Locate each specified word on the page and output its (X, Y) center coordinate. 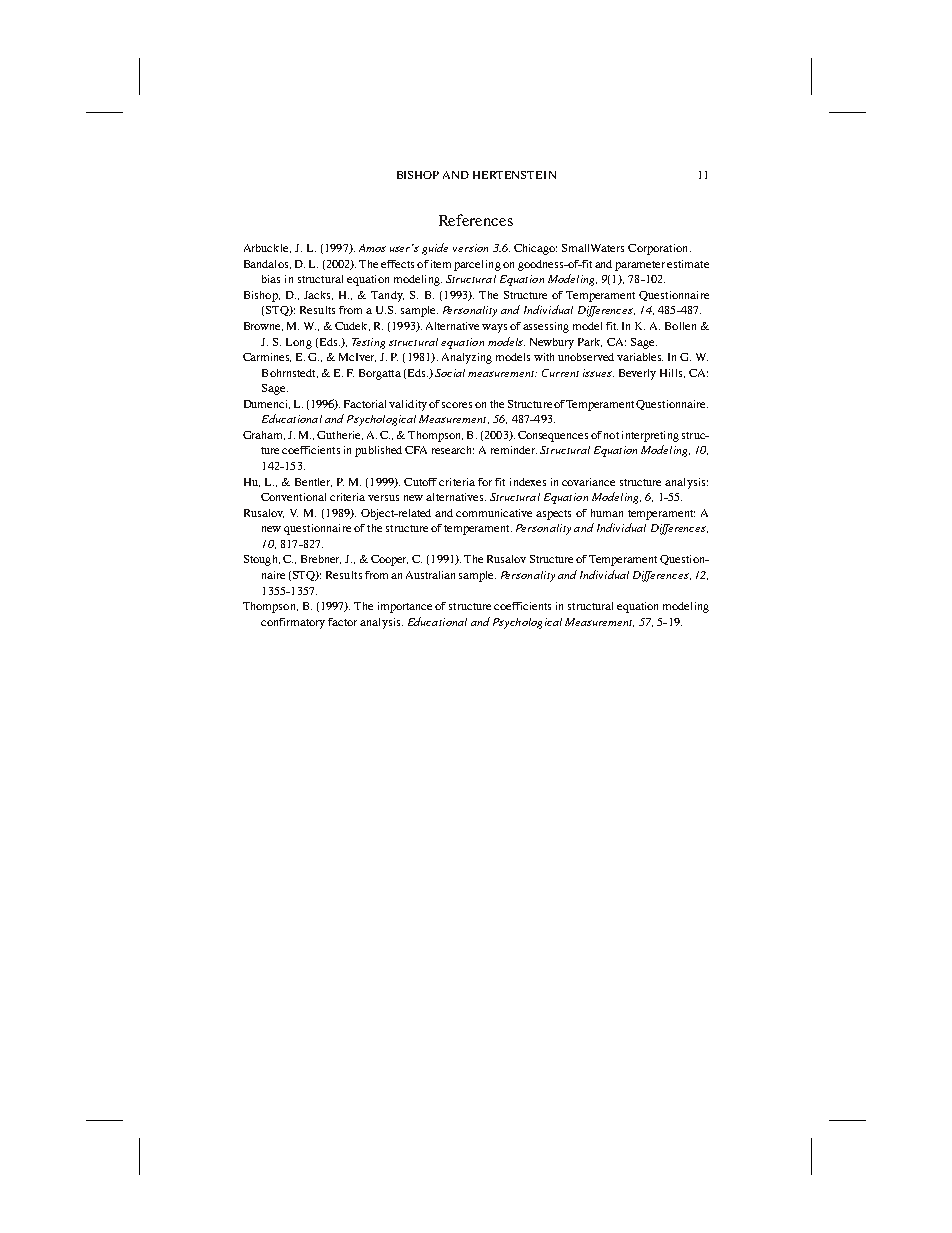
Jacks (318, 295)
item (441, 264)
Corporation (659, 249)
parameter (640, 266)
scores (457, 405)
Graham (264, 435)
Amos (372, 248)
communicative (494, 513)
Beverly (637, 374)
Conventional (293, 497)
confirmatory (293, 623)
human (607, 513)
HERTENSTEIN (514, 175)
